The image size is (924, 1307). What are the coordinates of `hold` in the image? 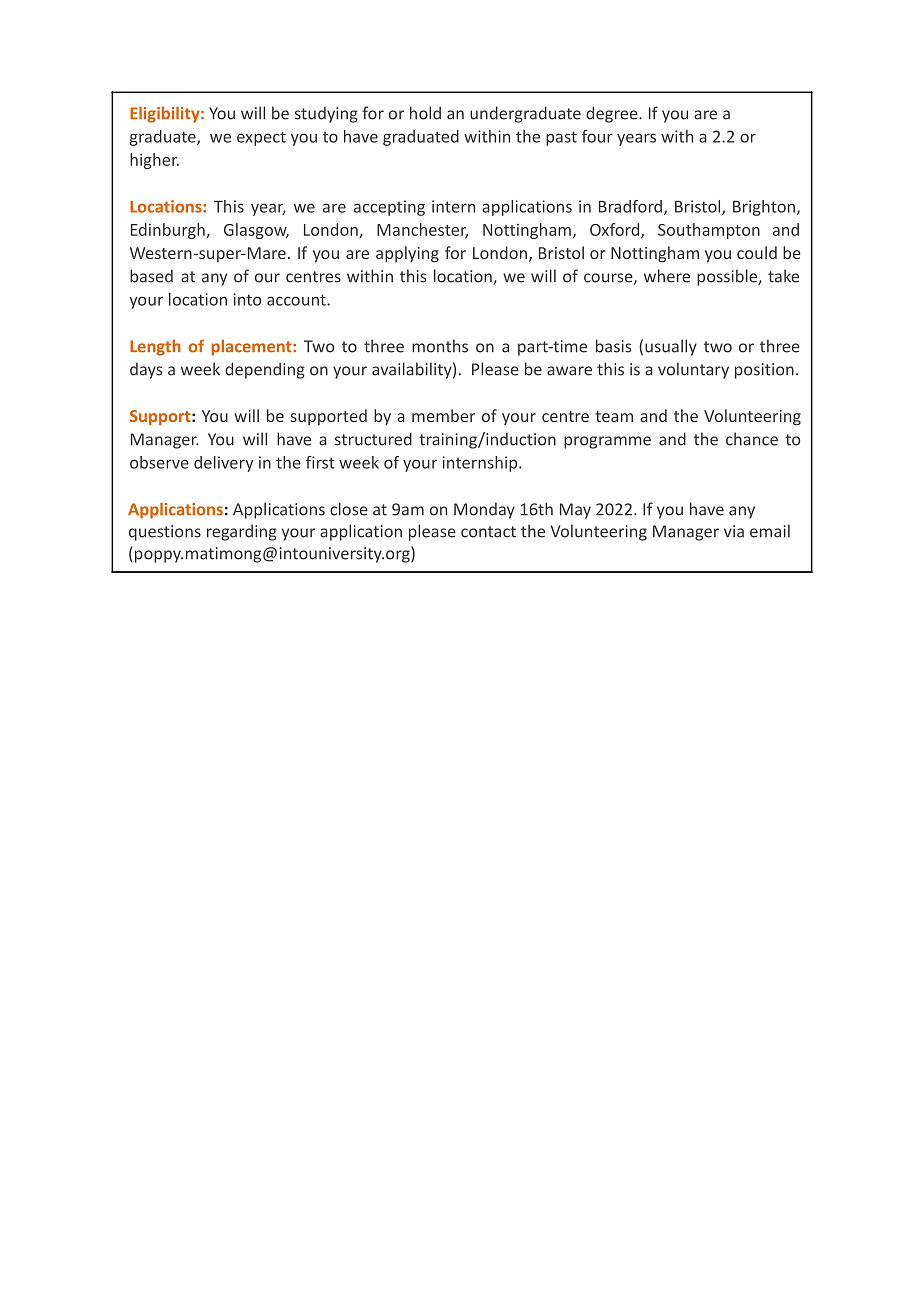 It's located at (425, 113).
